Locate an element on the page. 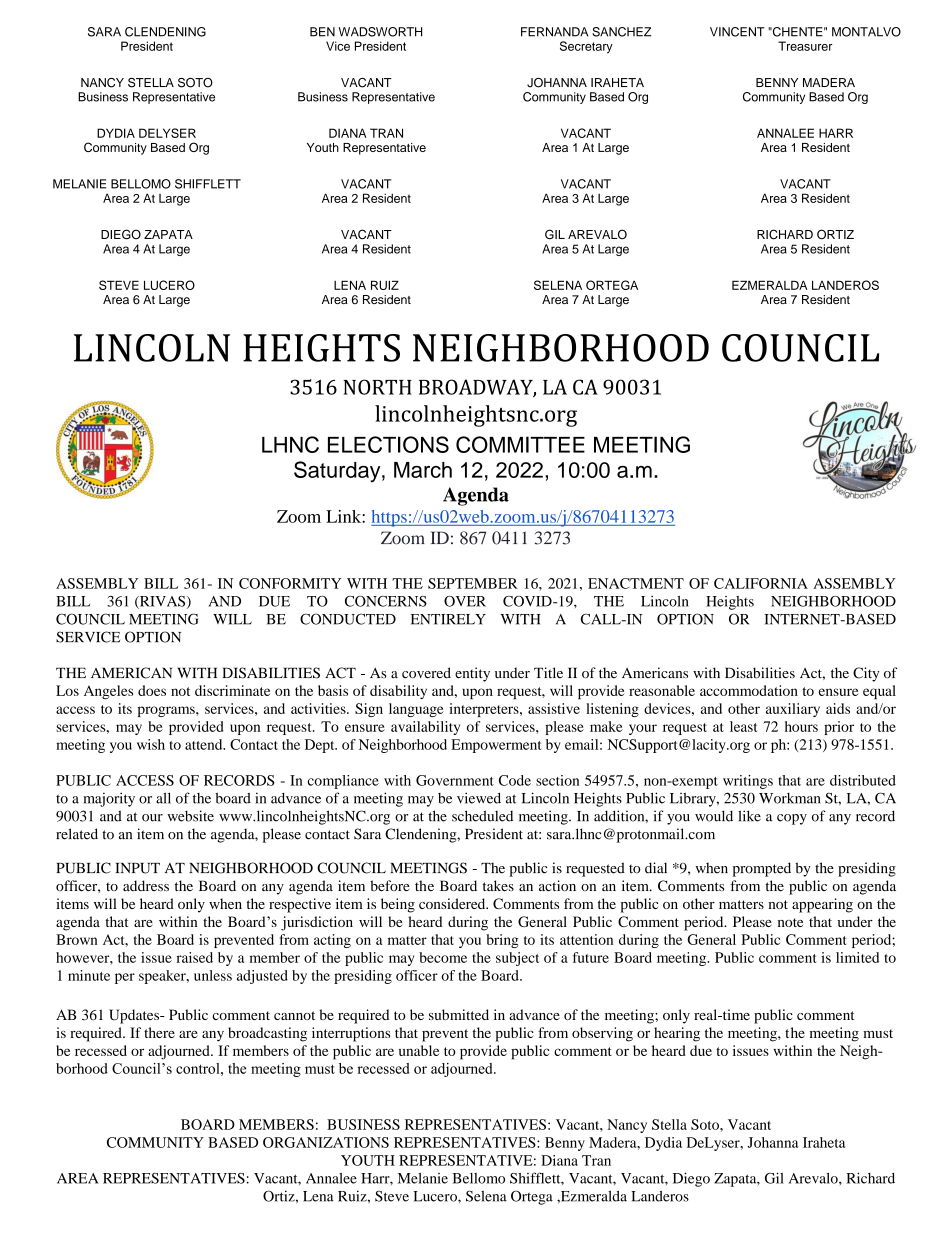 This document has width=952, height=1233. Secretary is located at coordinates (586, 47).
